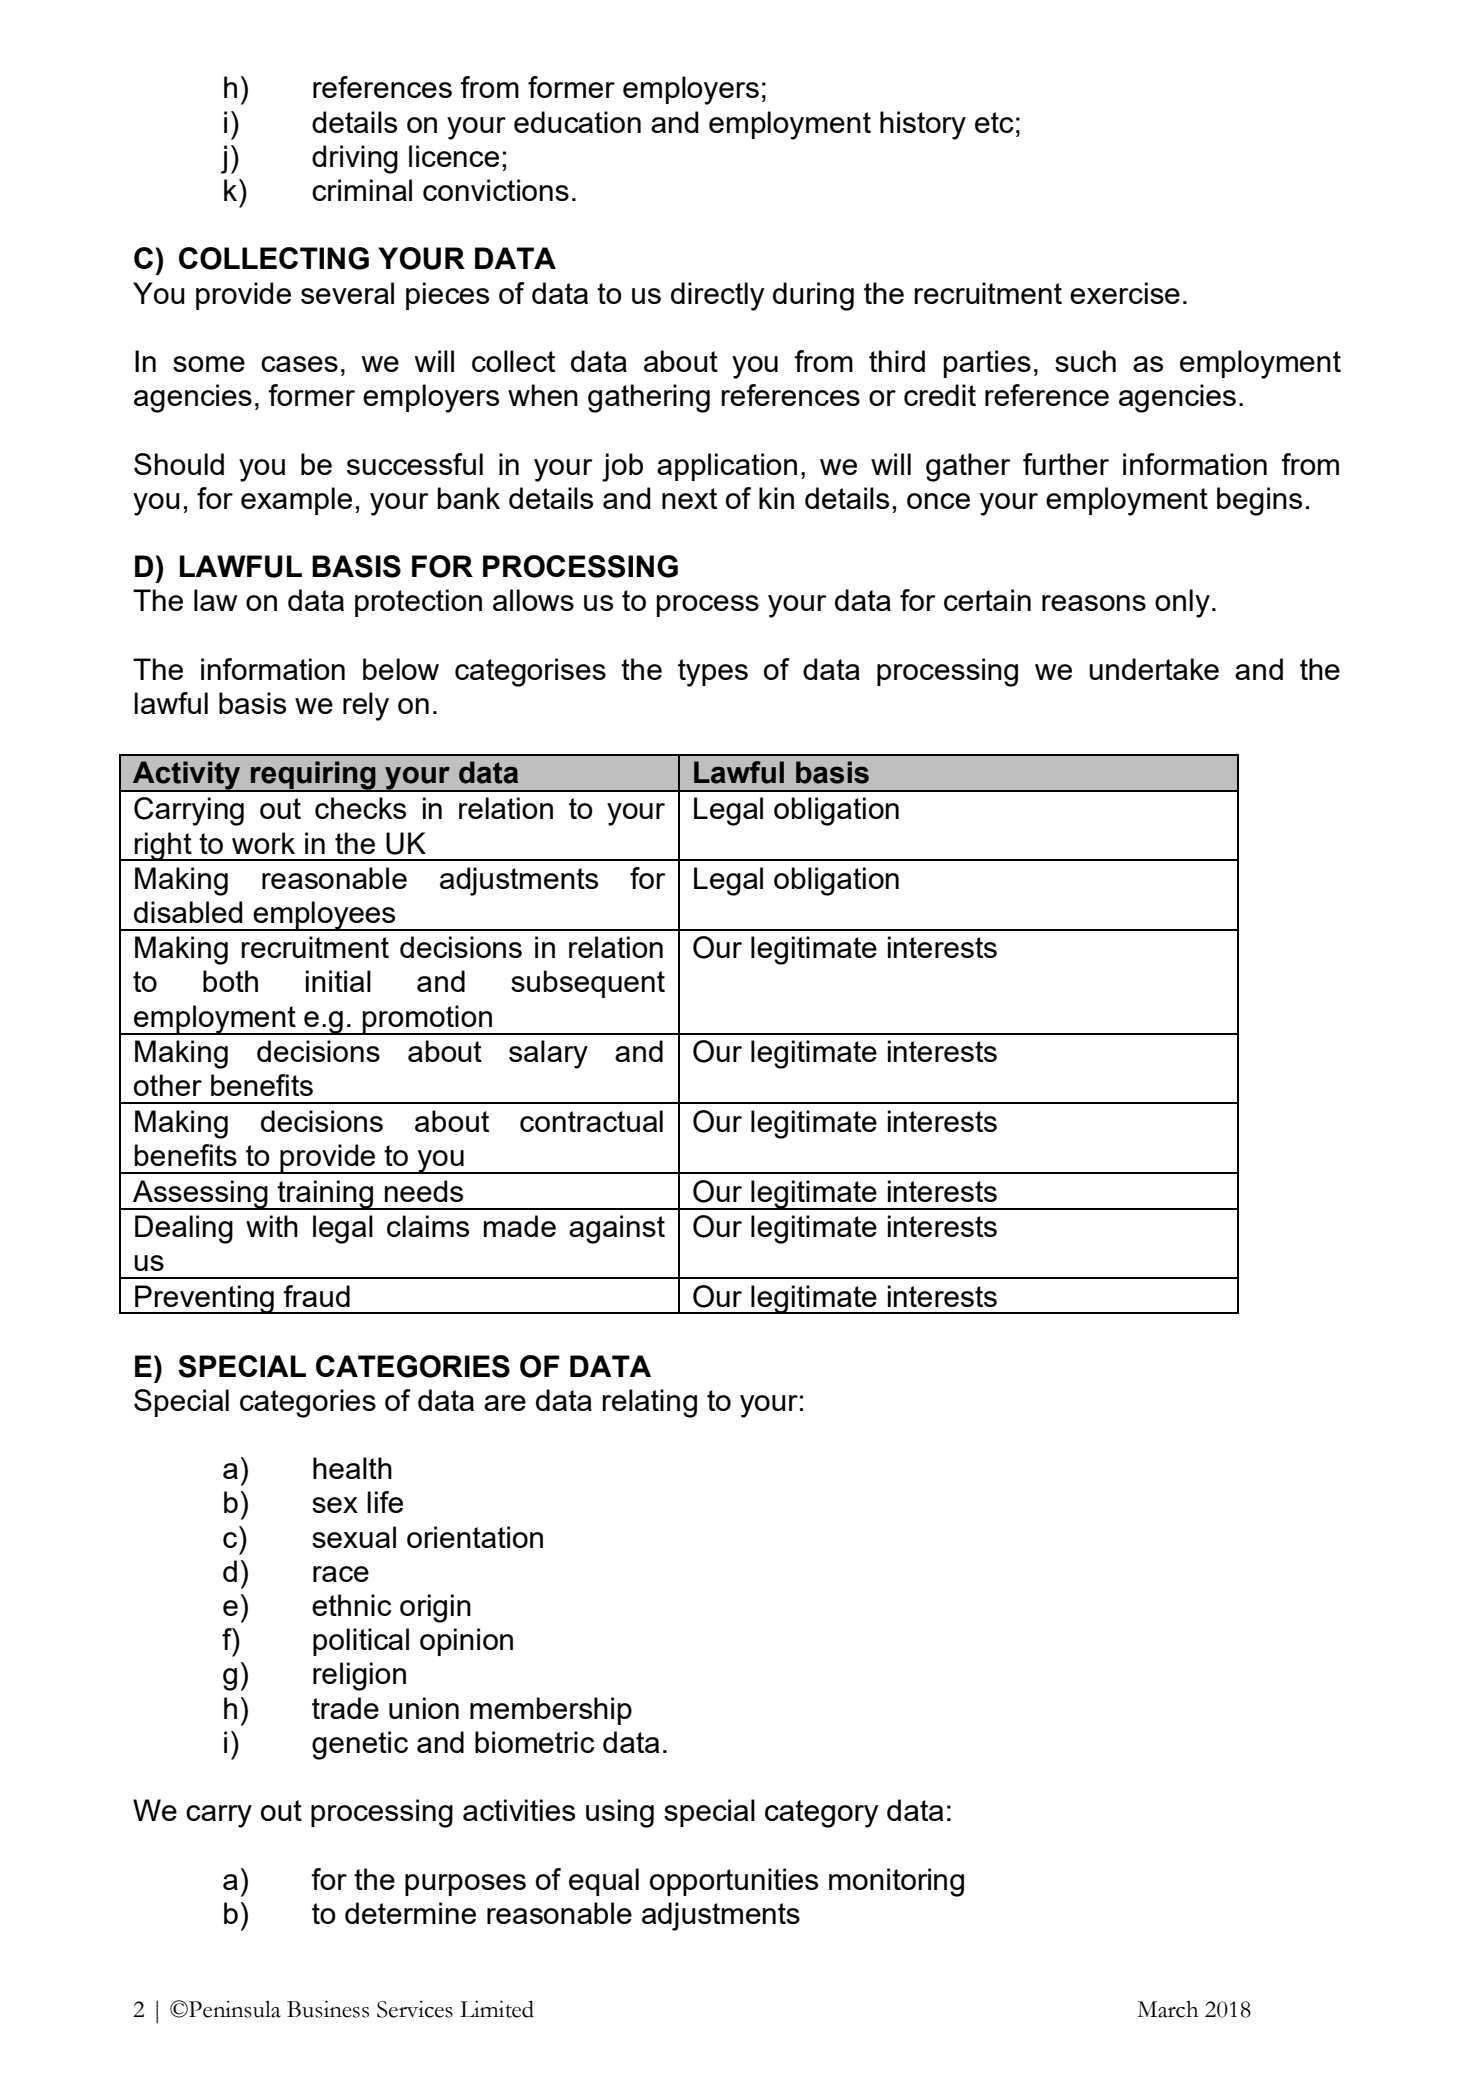  I want to click on fraud, so click(317, 1296).
